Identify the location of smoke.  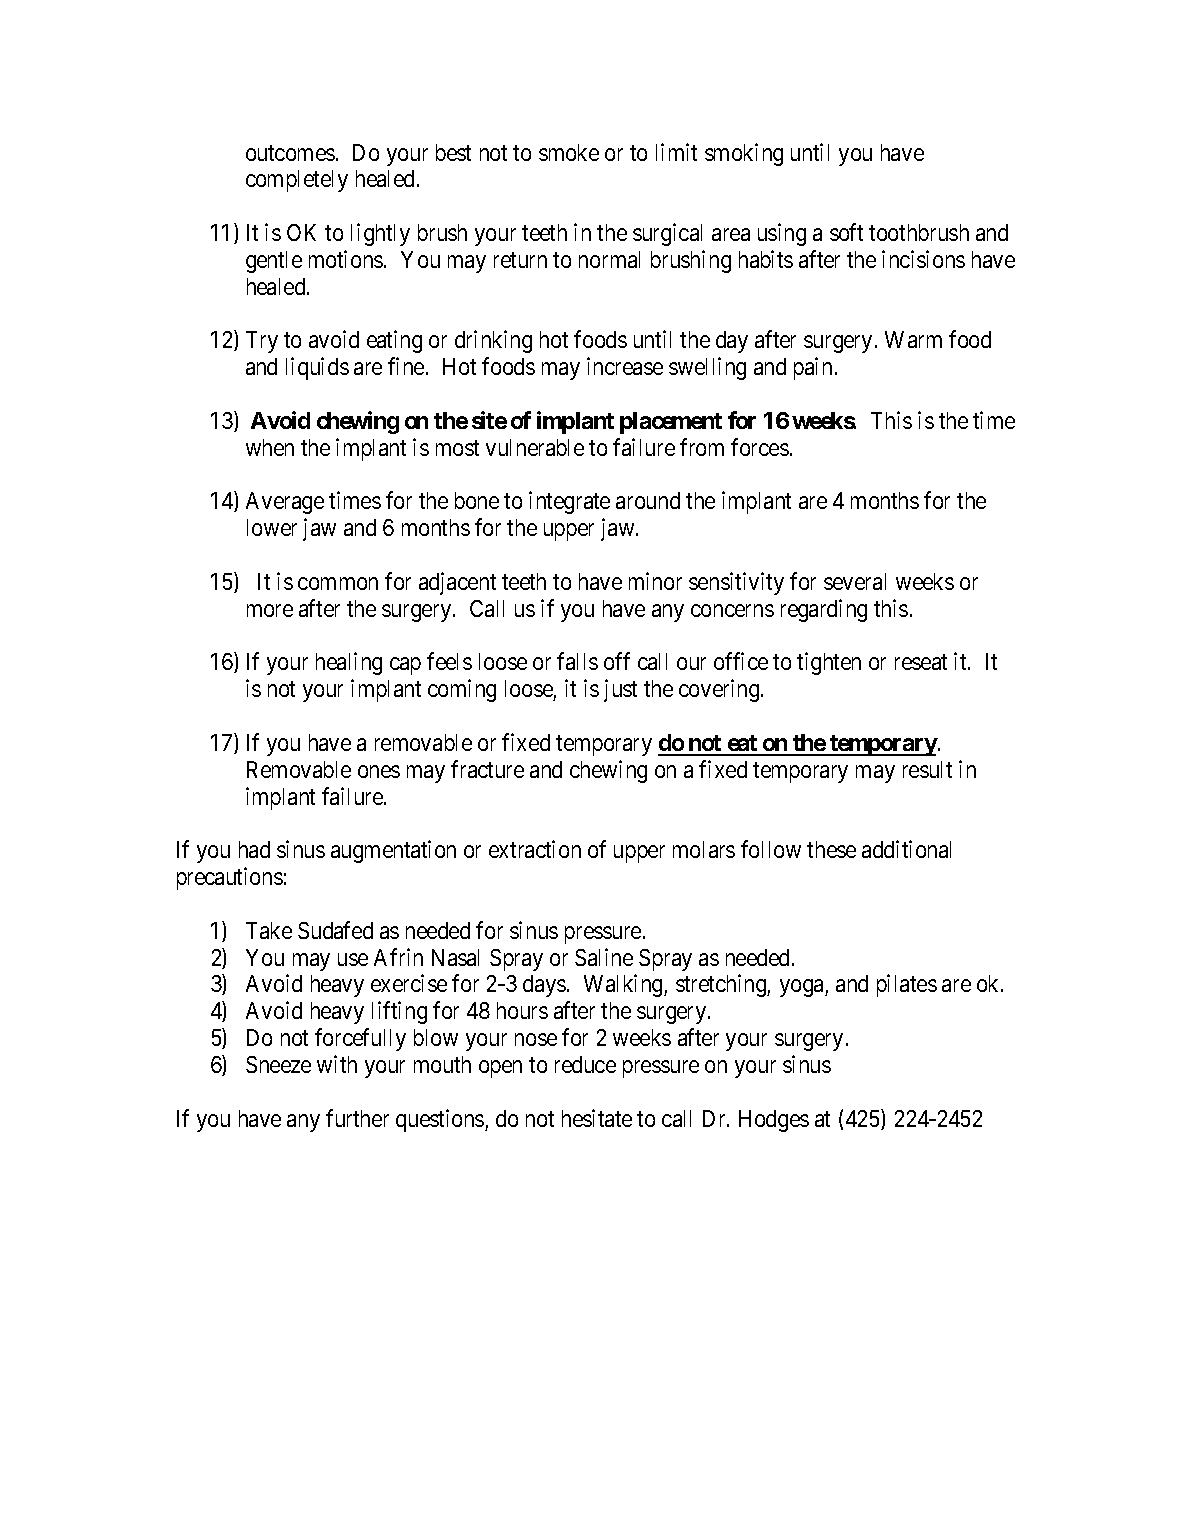
(569, 152).
